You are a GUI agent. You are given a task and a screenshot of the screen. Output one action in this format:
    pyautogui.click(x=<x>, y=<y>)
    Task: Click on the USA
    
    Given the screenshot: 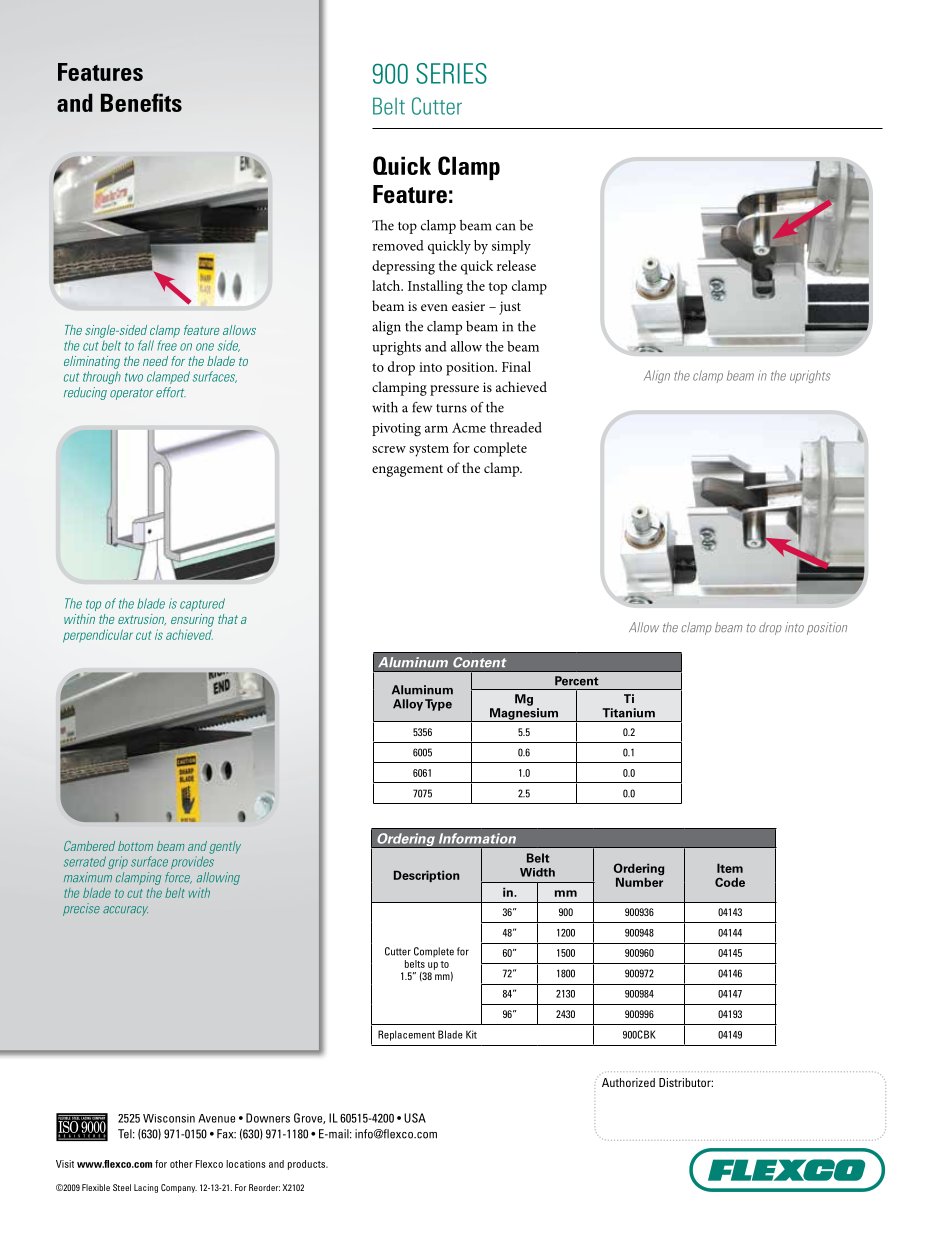 What is the action you would take?
    pyautogui.click(x=415, y=1118)
